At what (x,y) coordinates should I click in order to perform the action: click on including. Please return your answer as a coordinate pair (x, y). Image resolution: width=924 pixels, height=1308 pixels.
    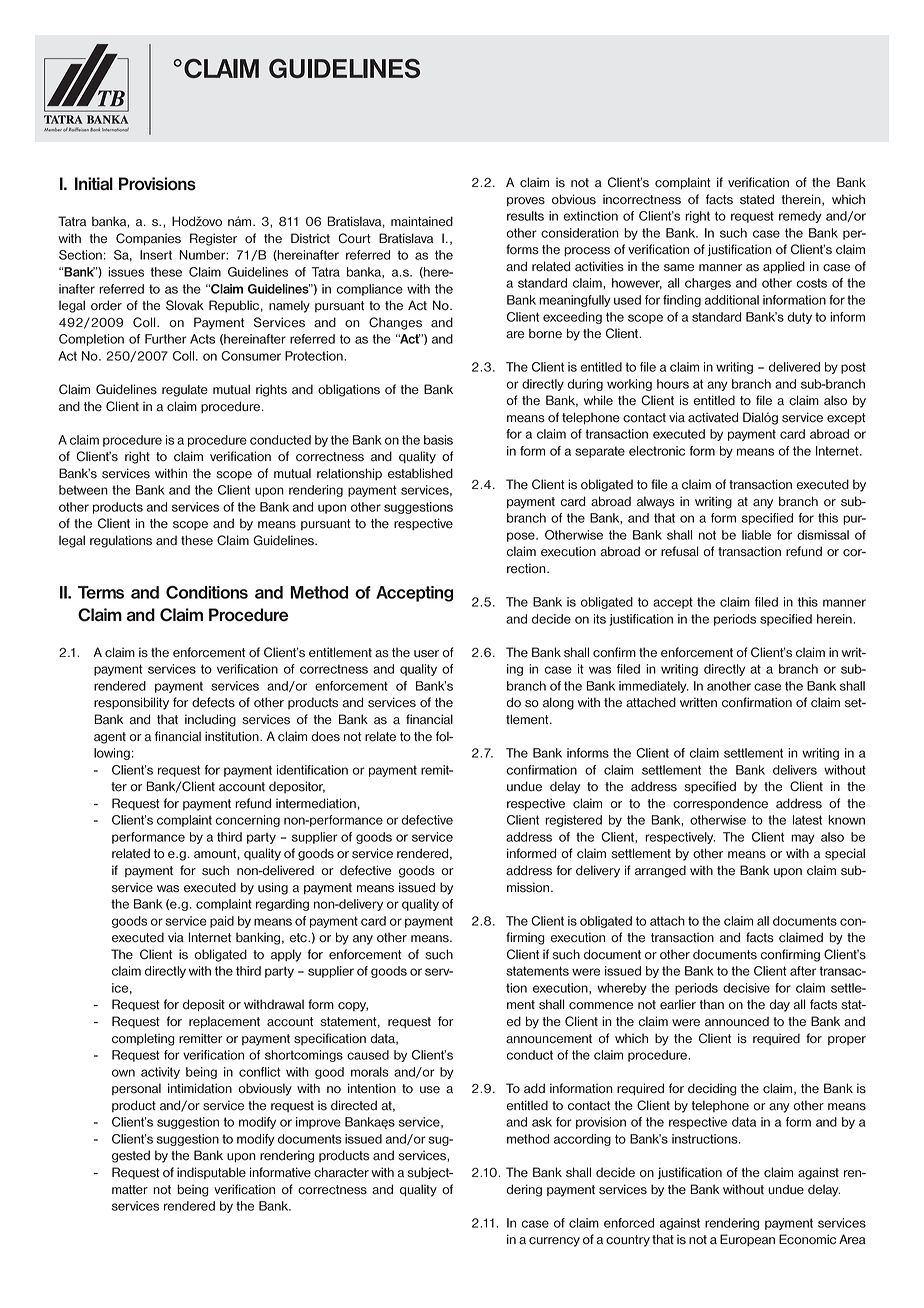
    Looking at the image, I should click on (210, 720).
